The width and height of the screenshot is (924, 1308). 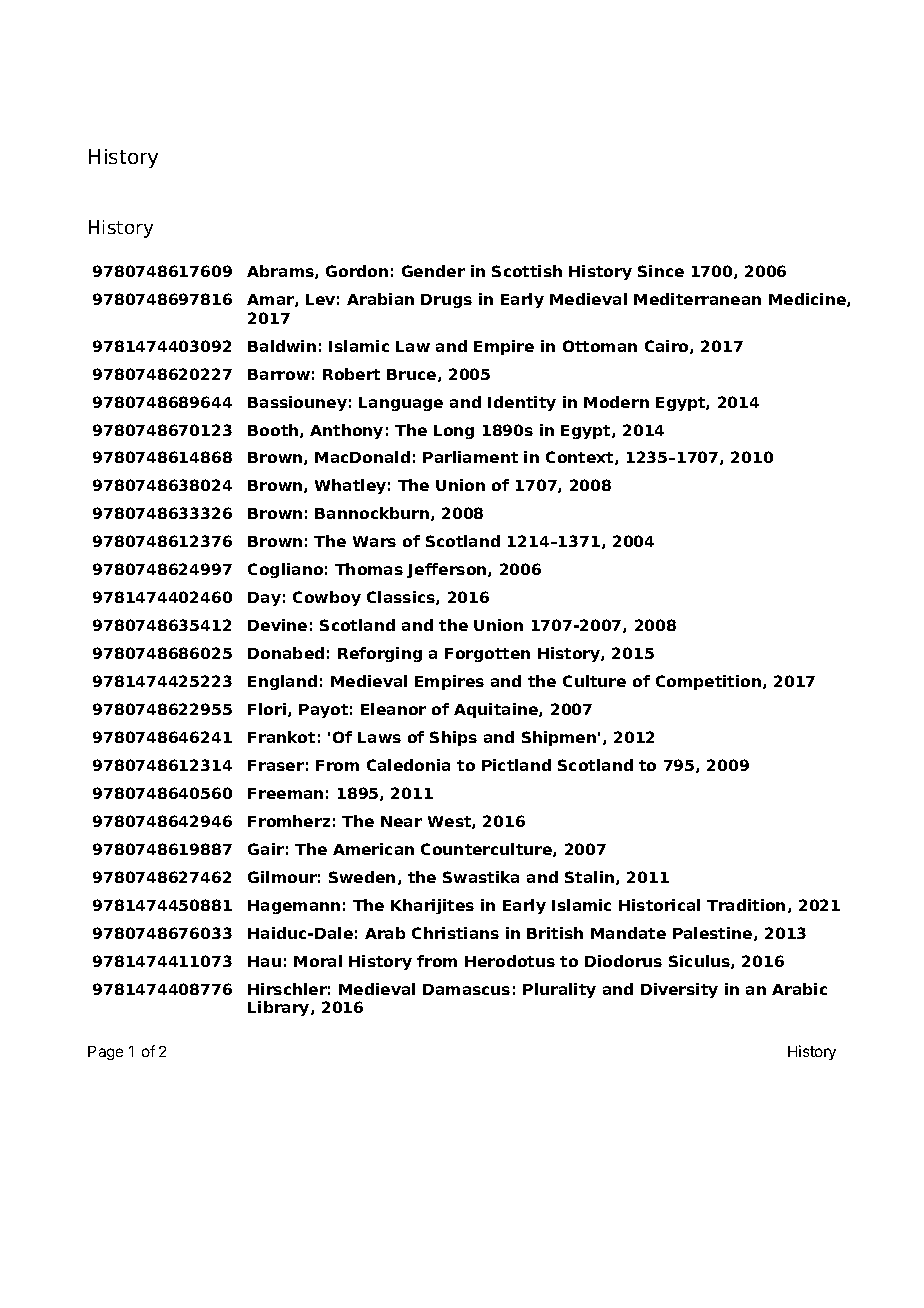 What do you see at coordinates (697, 299) in the screenshot?
I see `Mediterranean` at bounding box center [697, 299].
